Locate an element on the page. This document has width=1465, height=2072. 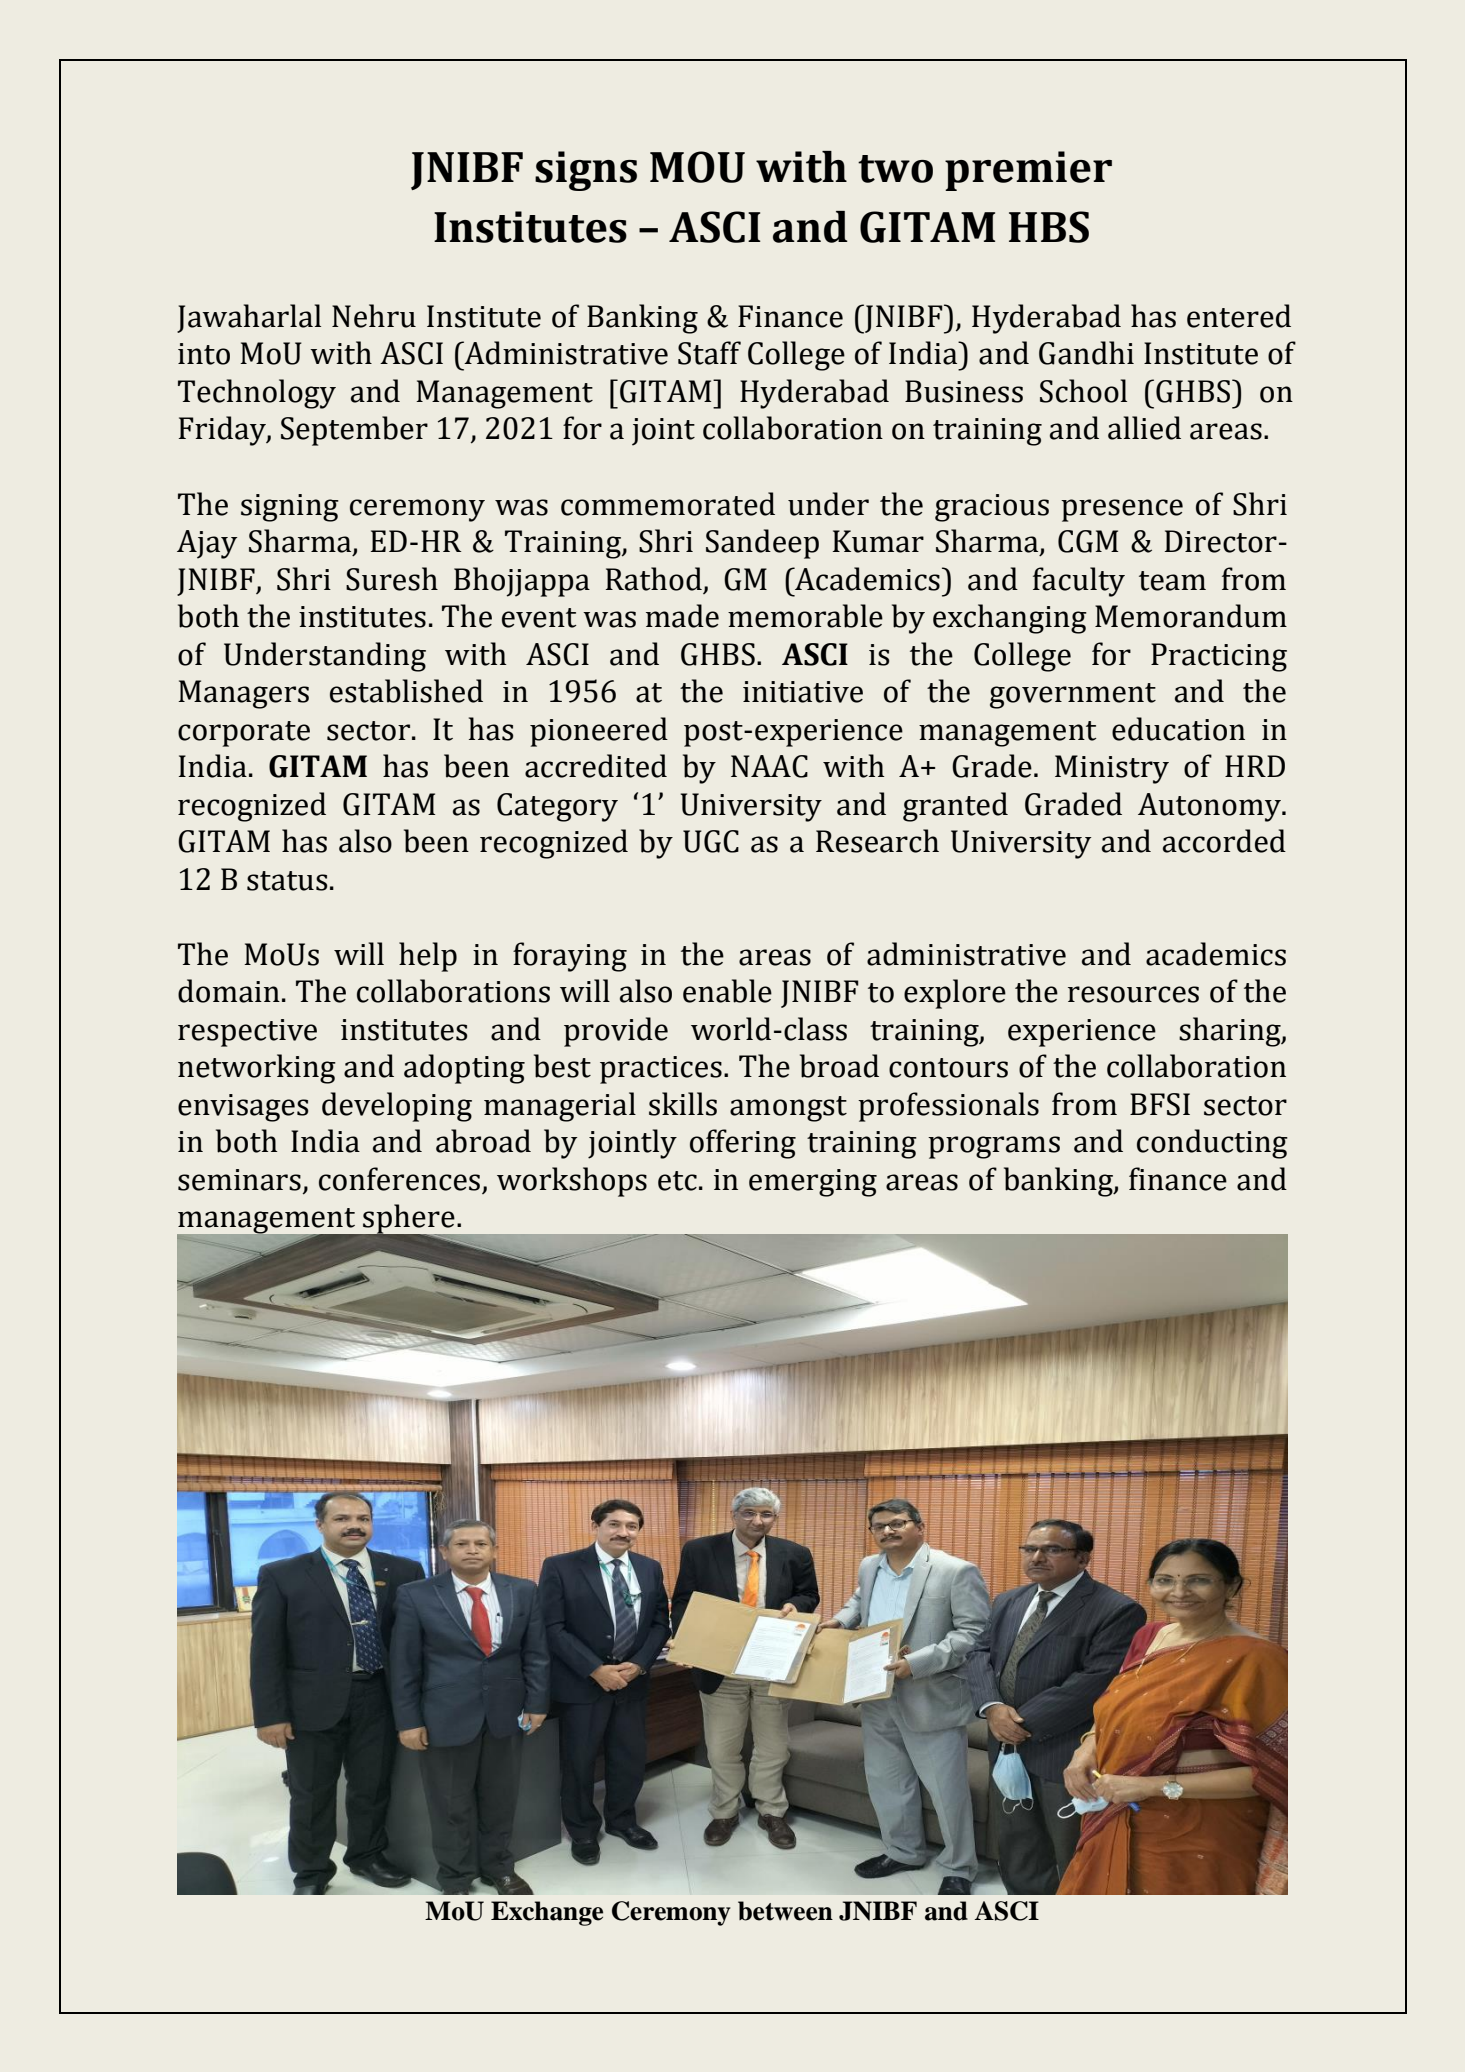
etc is located at coordinates (677, 1181).
